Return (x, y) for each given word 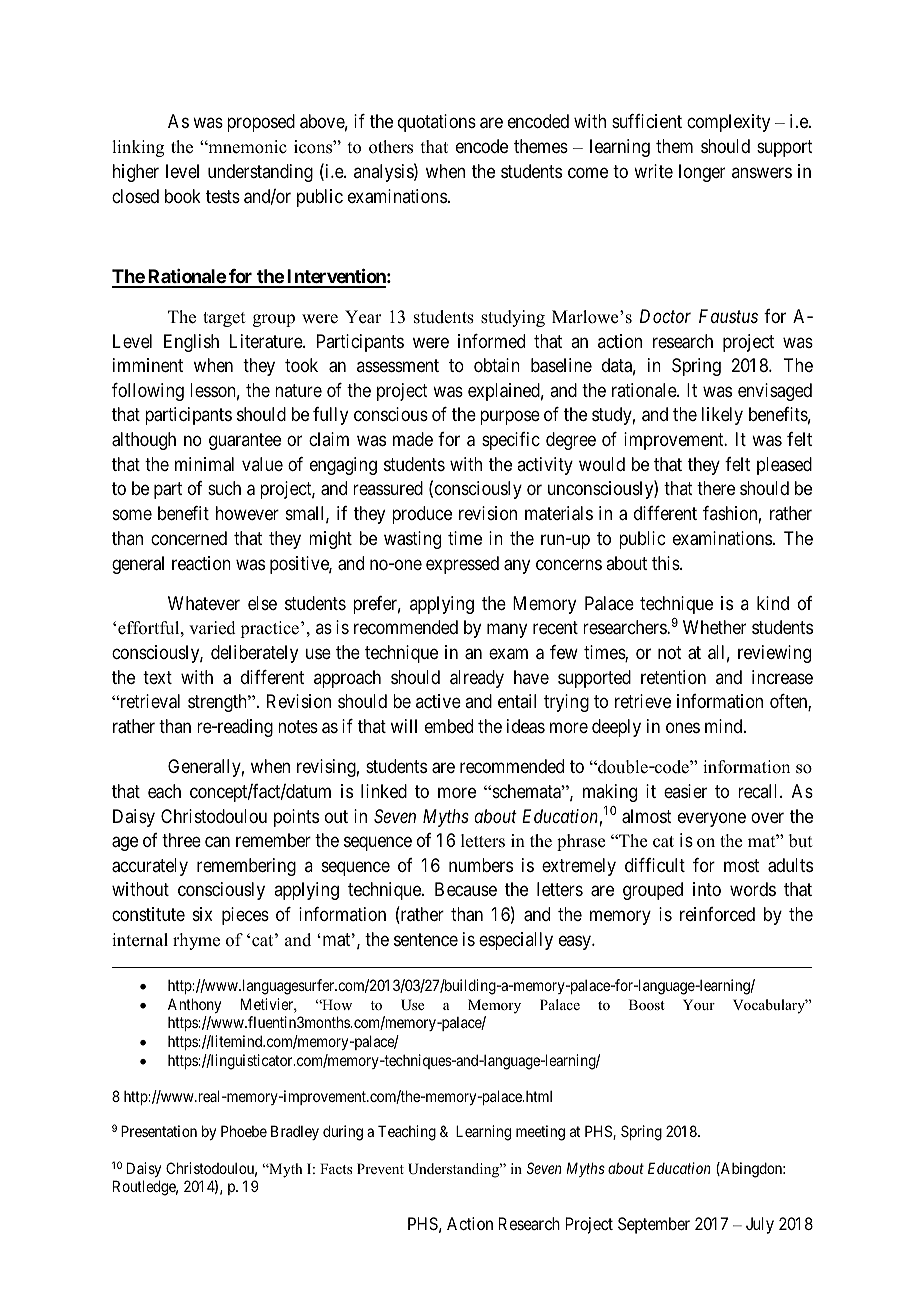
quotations (437, 123)
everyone (712, 819)
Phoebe (244, 1131)
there (716, 488)
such (224, 488)
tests (223, 196)
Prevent (380, 1168)
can (217, 842)
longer (702, 173)
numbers (481, 865)
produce (422, 515)
